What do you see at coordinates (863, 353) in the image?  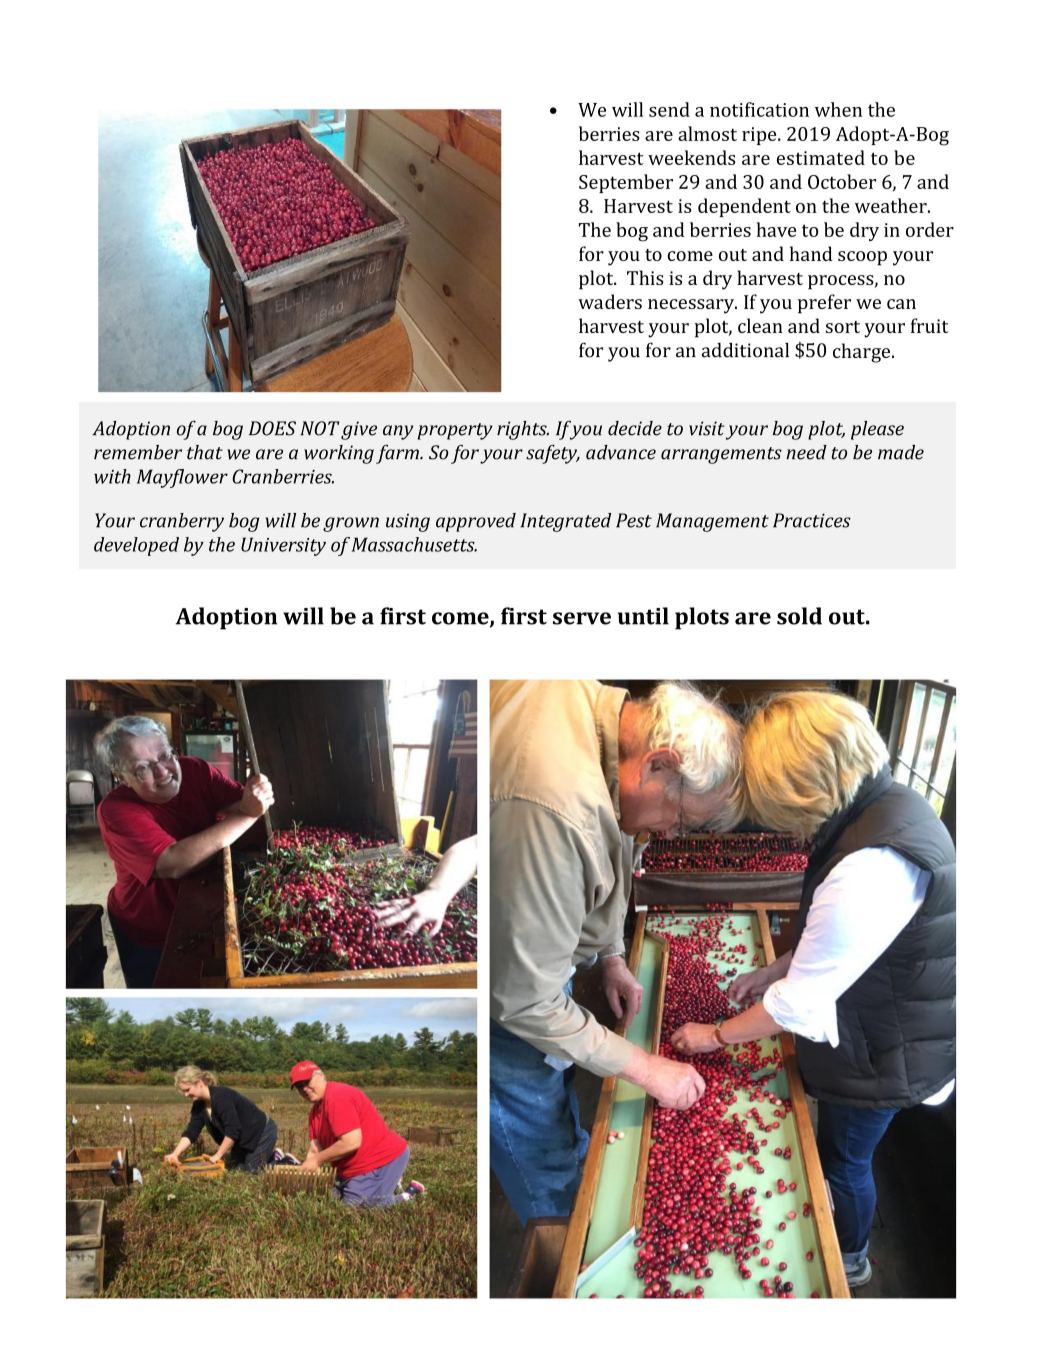 I see `charge` at bounding box center [863, 353].
